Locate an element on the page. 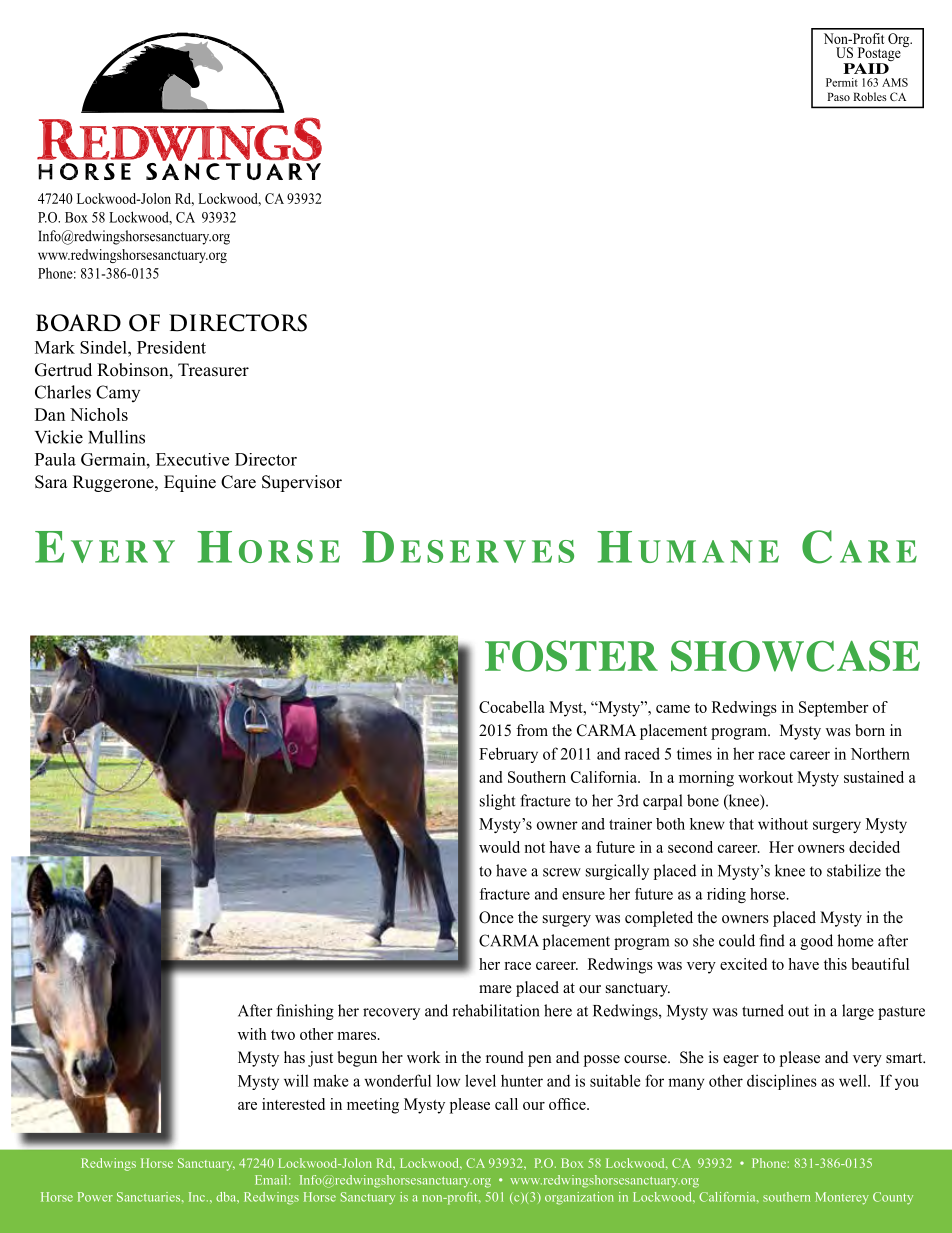 This image has height=1233, width=952. Sanctuaries is located at coordinates (150, 1197).
